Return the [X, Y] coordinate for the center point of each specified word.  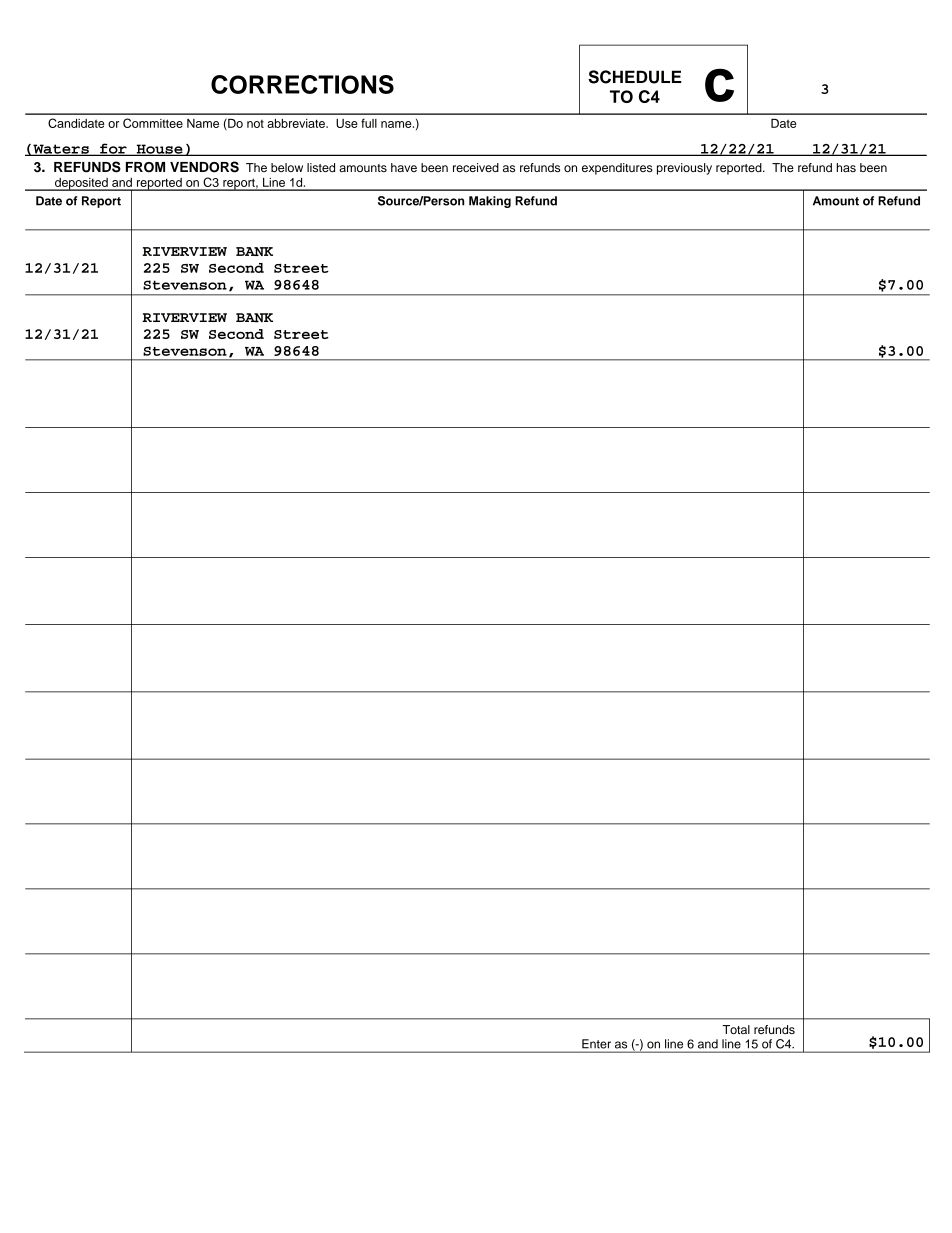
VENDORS [204, 167]
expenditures [617, 169]
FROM [145, 167]
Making [490, 202]
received [476, 167]
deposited [81, 184]
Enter [596, 1044]
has [846, 167]
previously [684, 169]
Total [736, 1029]
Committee [153, 123]
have [404, 167]
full [369, 123]
